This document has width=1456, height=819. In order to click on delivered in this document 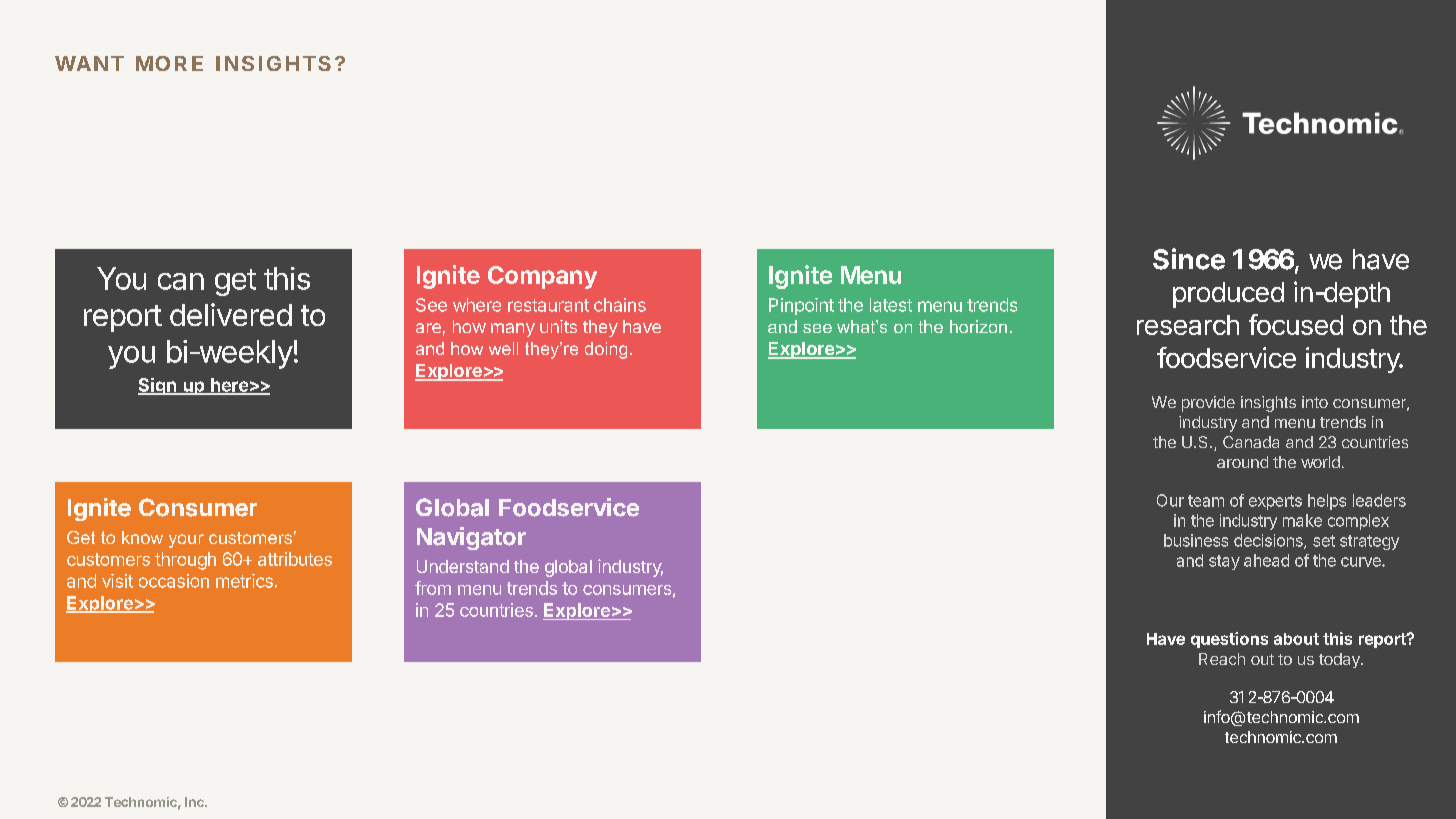, I will do `click(231, 314)`.
